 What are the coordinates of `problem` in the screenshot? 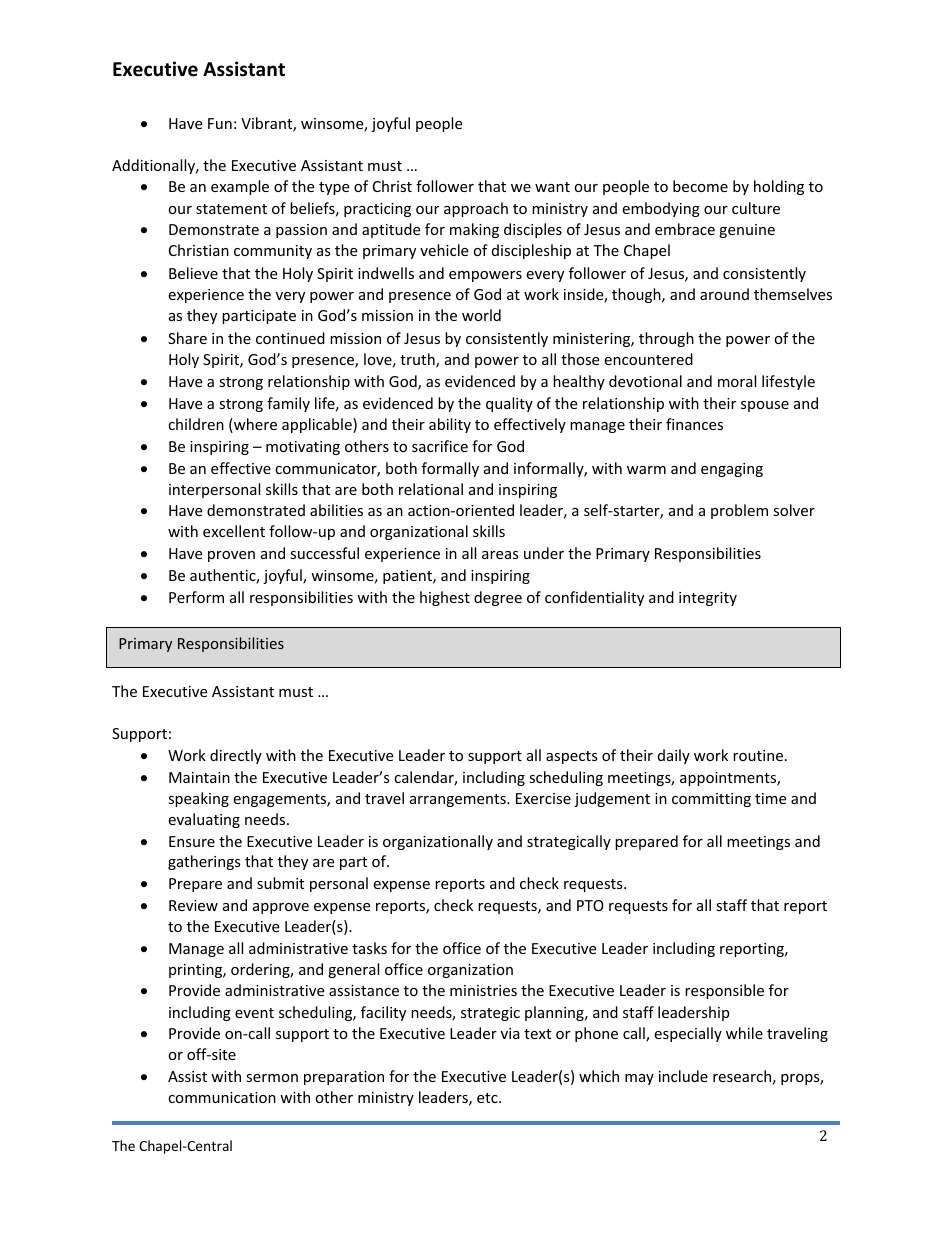 It's located at (739, 511).
